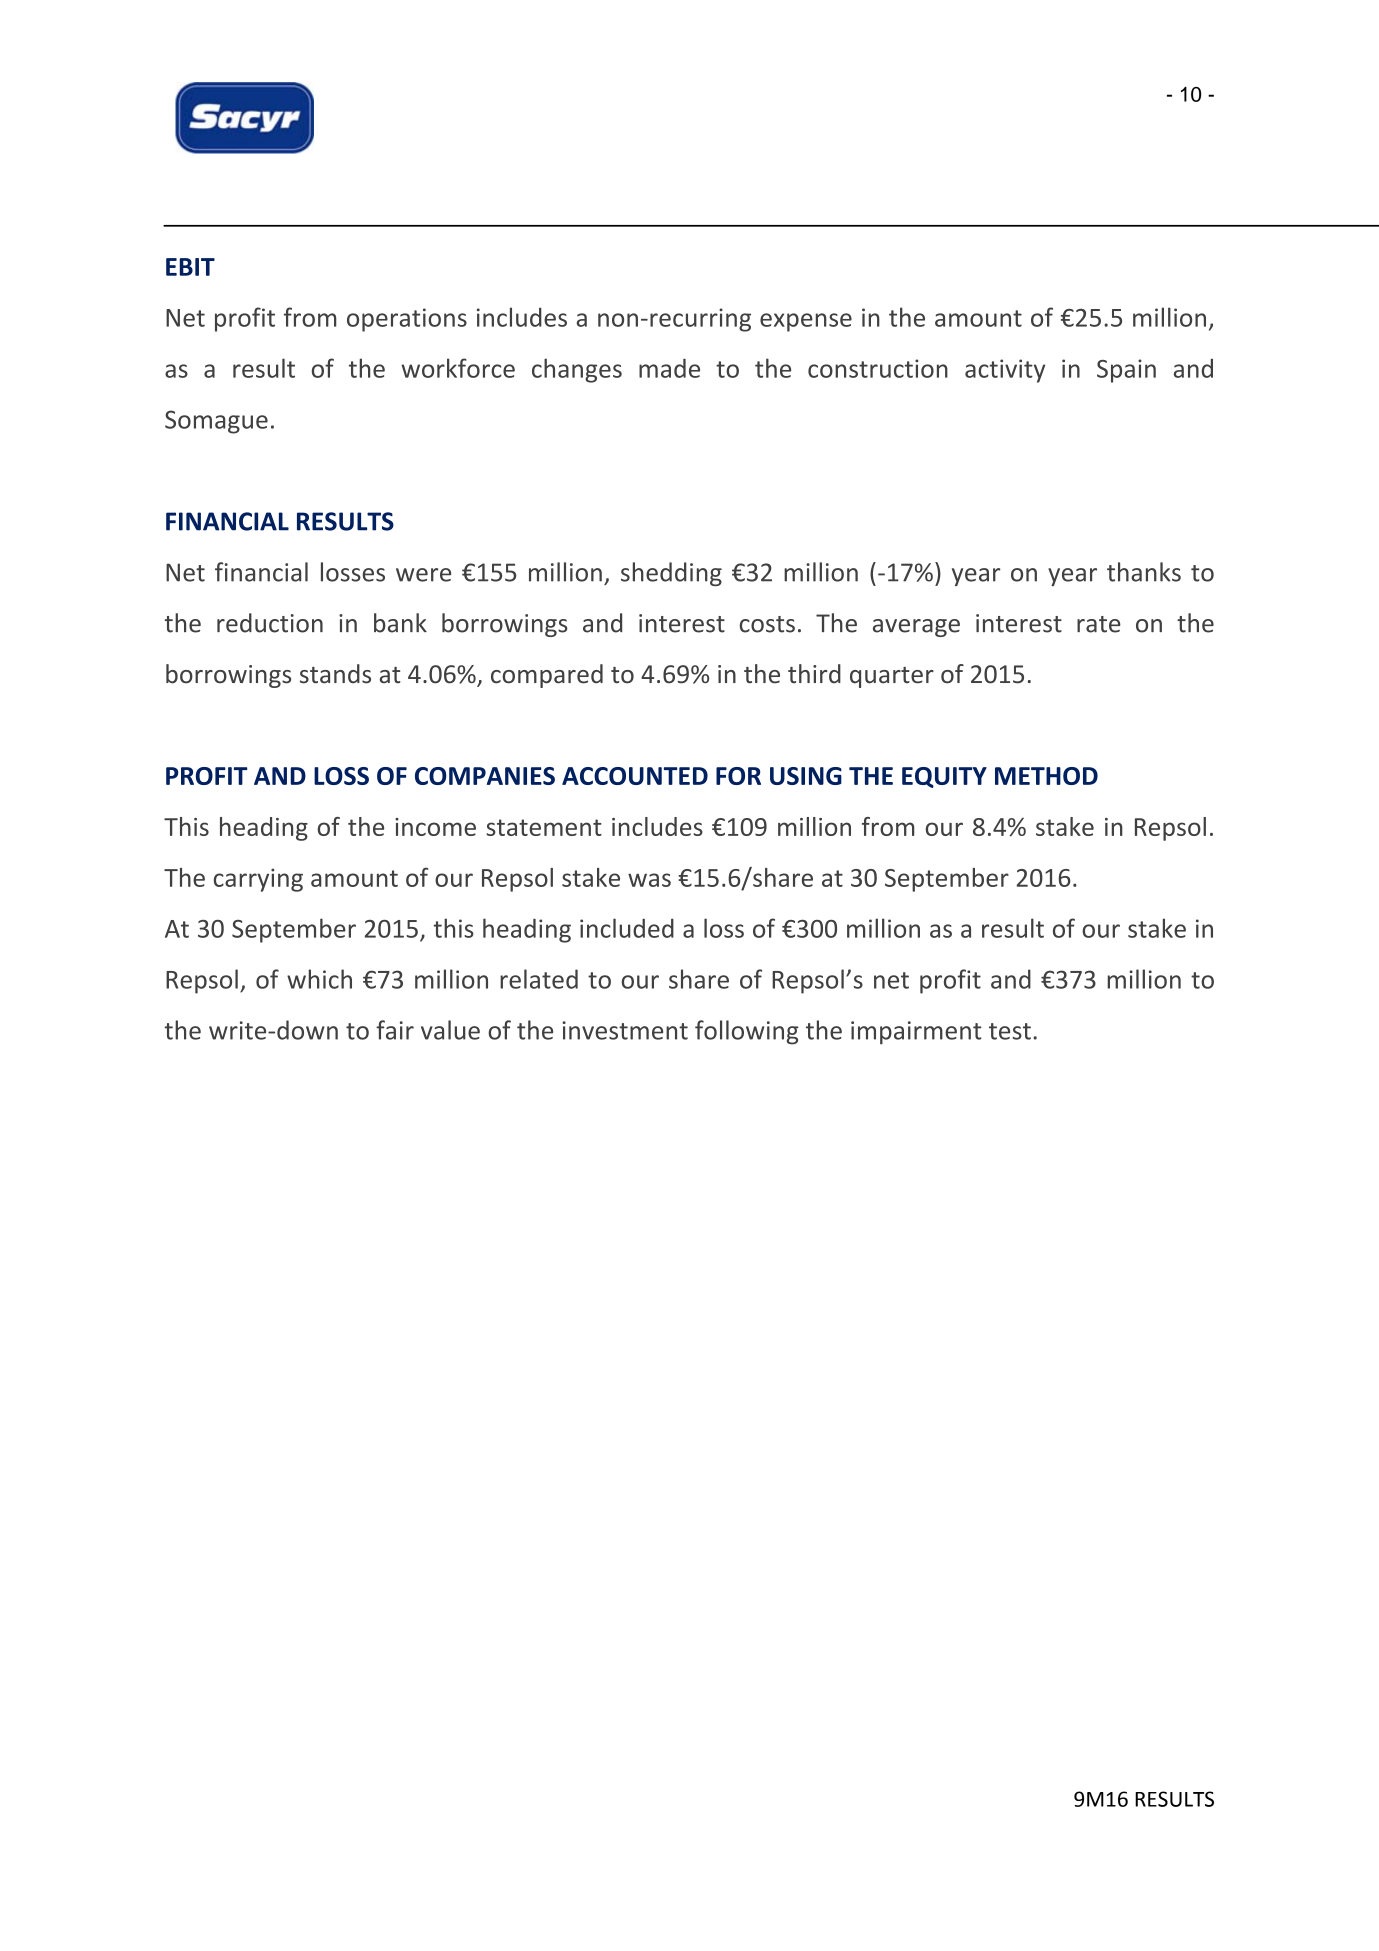  What do you see at coordinates (1010, 1031) in the page?
I see `test` at bounding box center [1010, 1031].
